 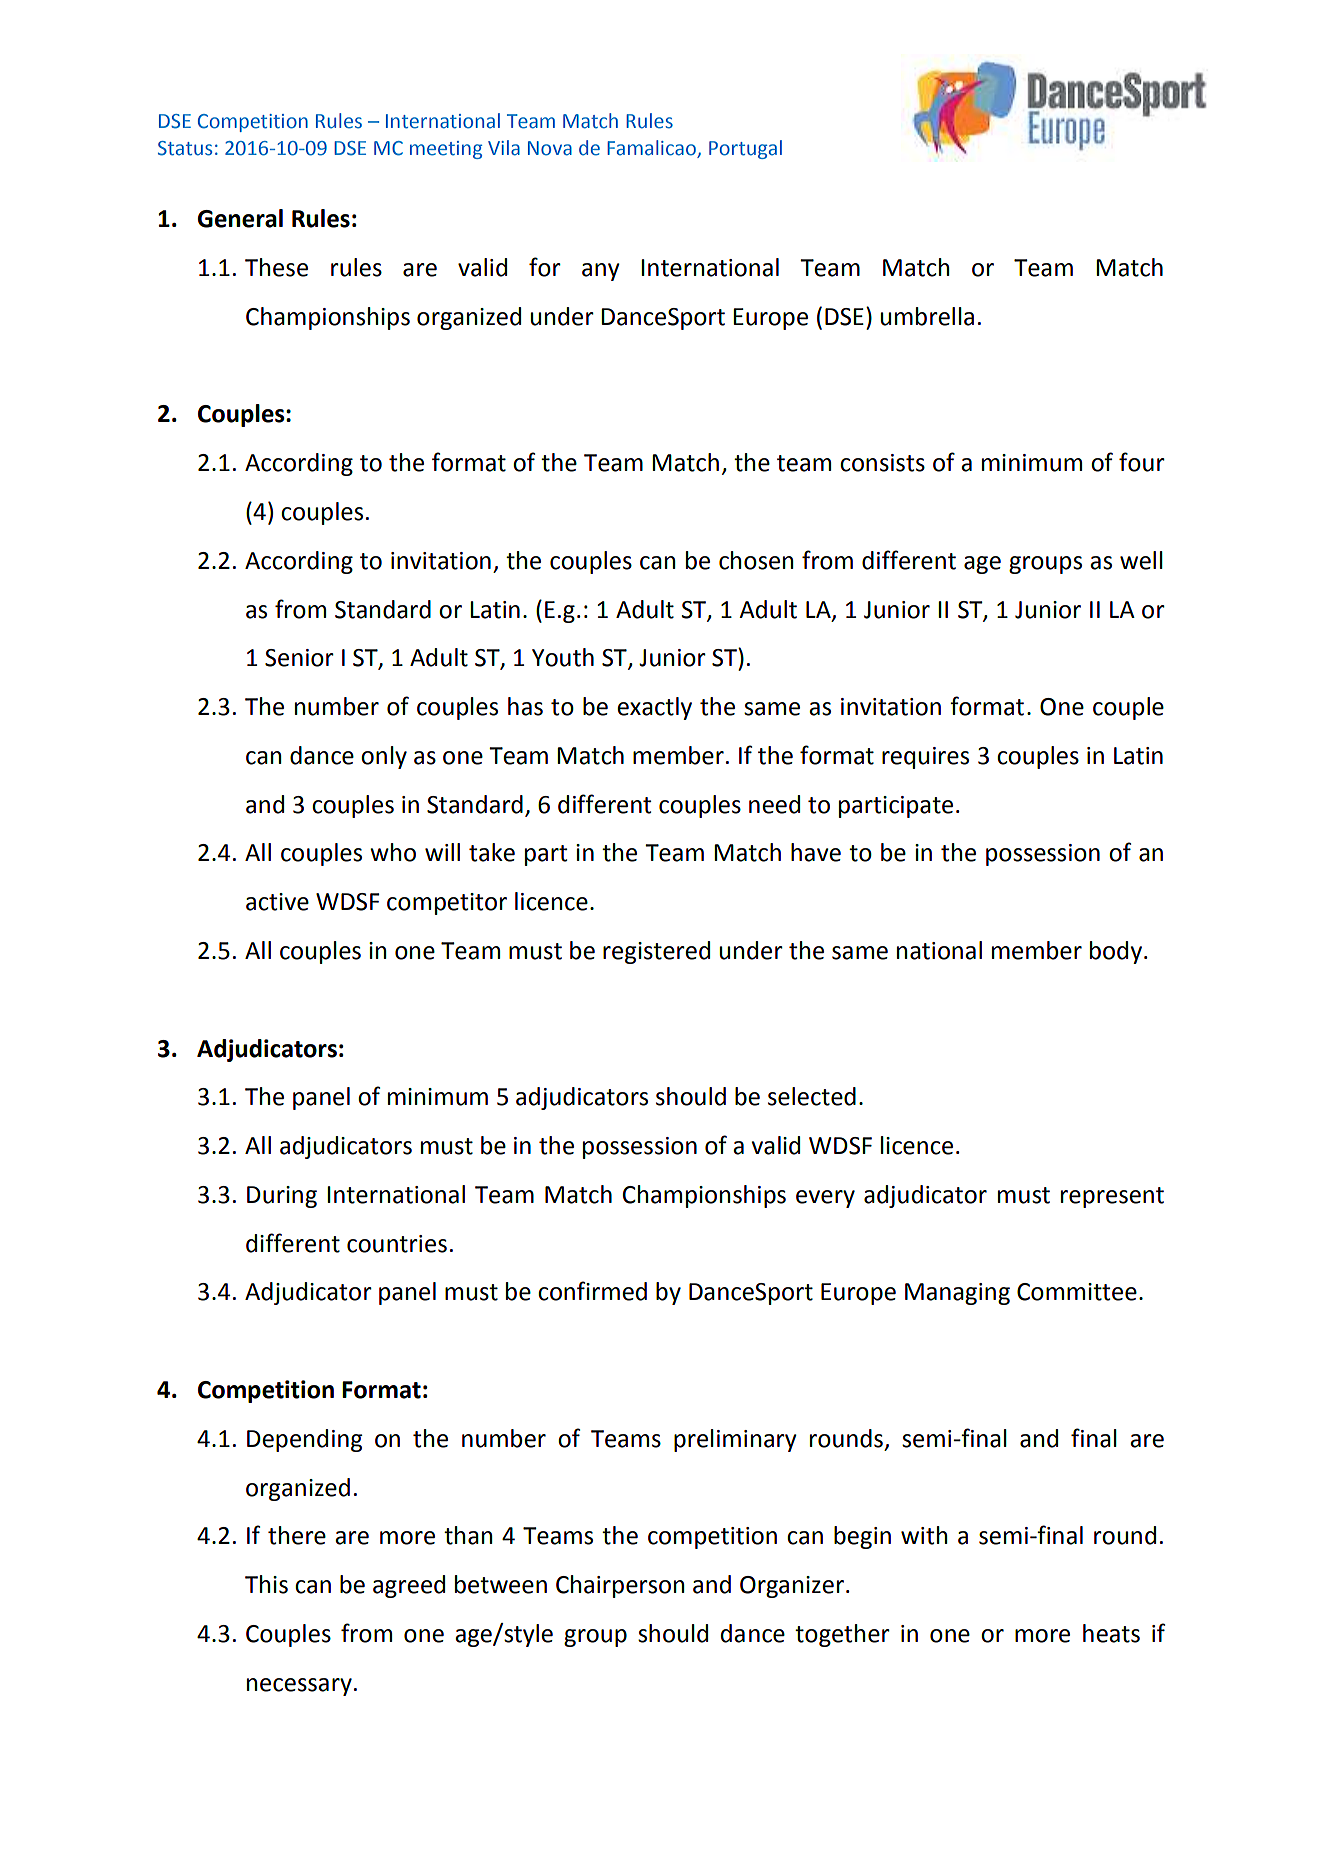 I want to click on During, so click(x=282, y=1197).
